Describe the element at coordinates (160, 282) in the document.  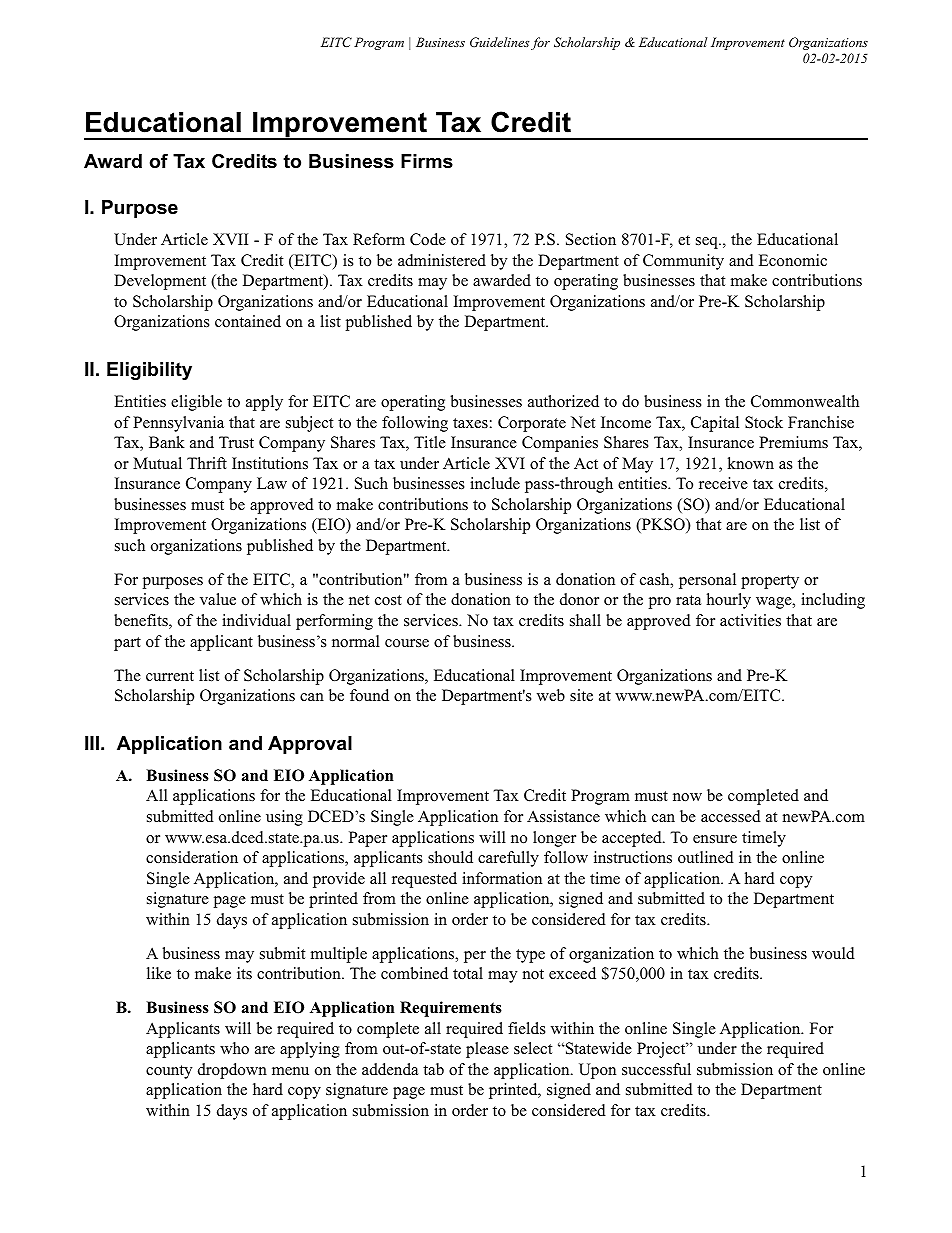
I see `Development` at that location.
